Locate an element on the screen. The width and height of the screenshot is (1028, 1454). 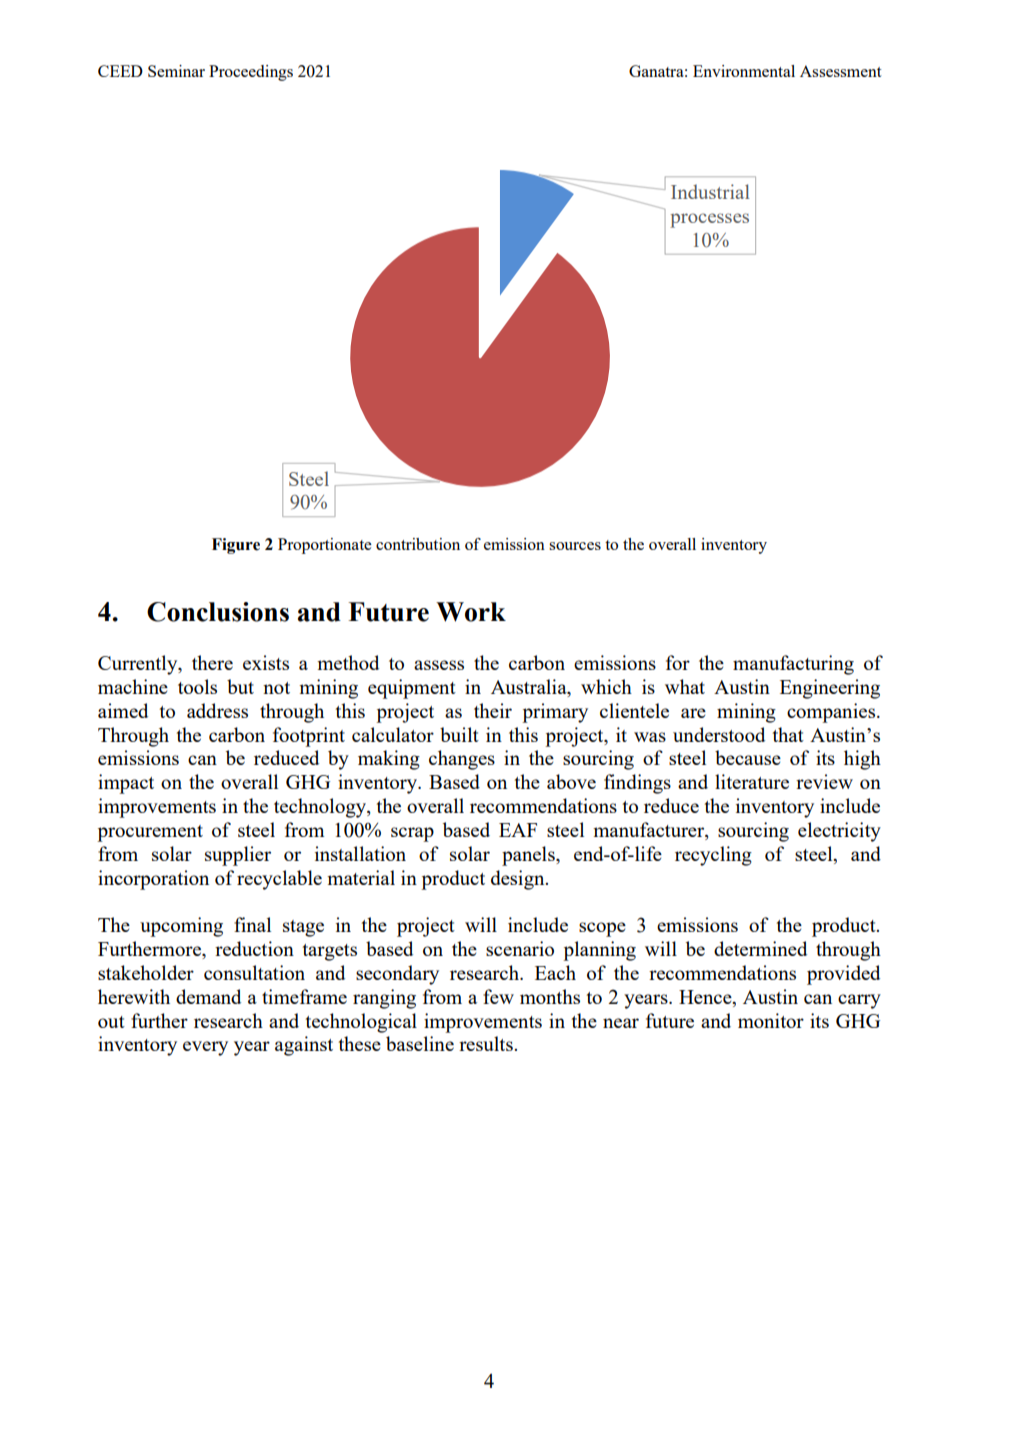
there is located at coordinates (212, 662).
